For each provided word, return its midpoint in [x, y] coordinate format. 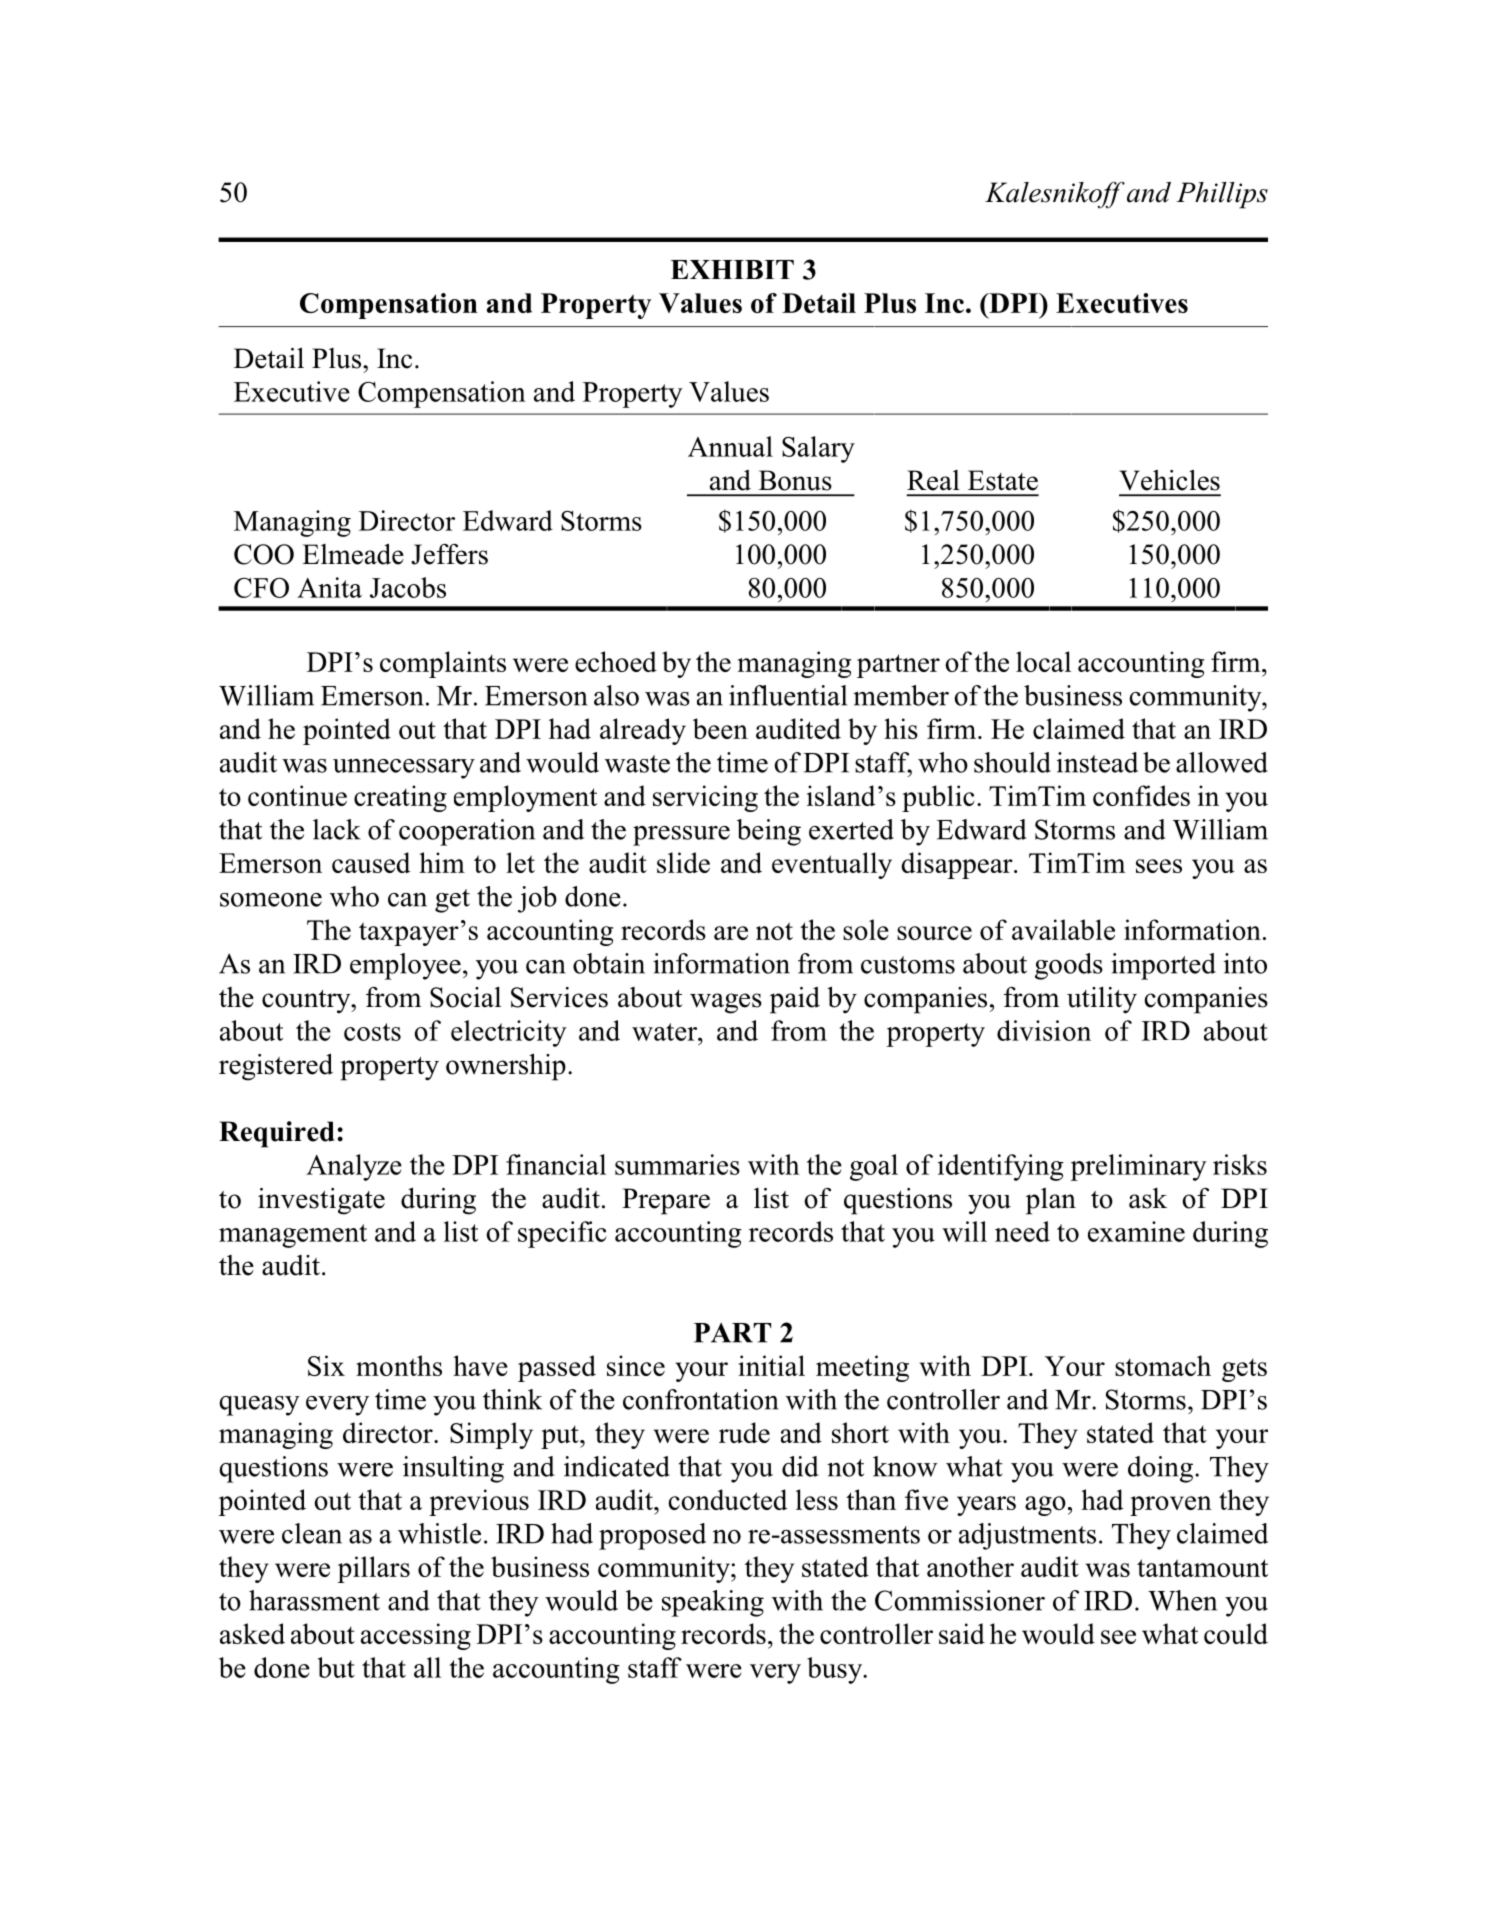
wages [726, 1003]
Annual [730, 446]
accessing [416, 1636]
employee [405, 966]
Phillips [1222, 195]
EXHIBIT [732, 269]
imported [1163, 966]
